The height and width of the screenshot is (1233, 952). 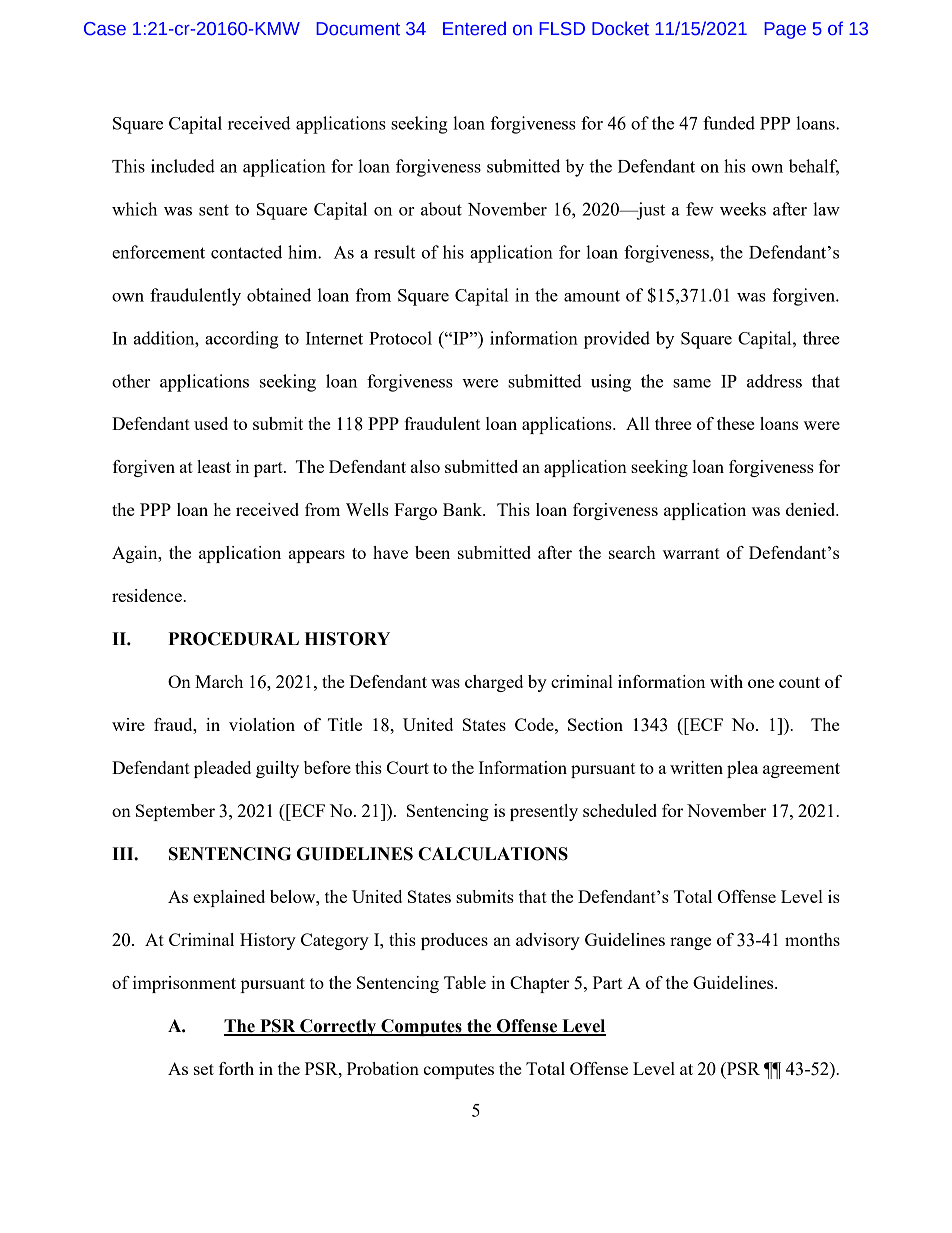 I want to click on set, so click(x=204, y=1069).
